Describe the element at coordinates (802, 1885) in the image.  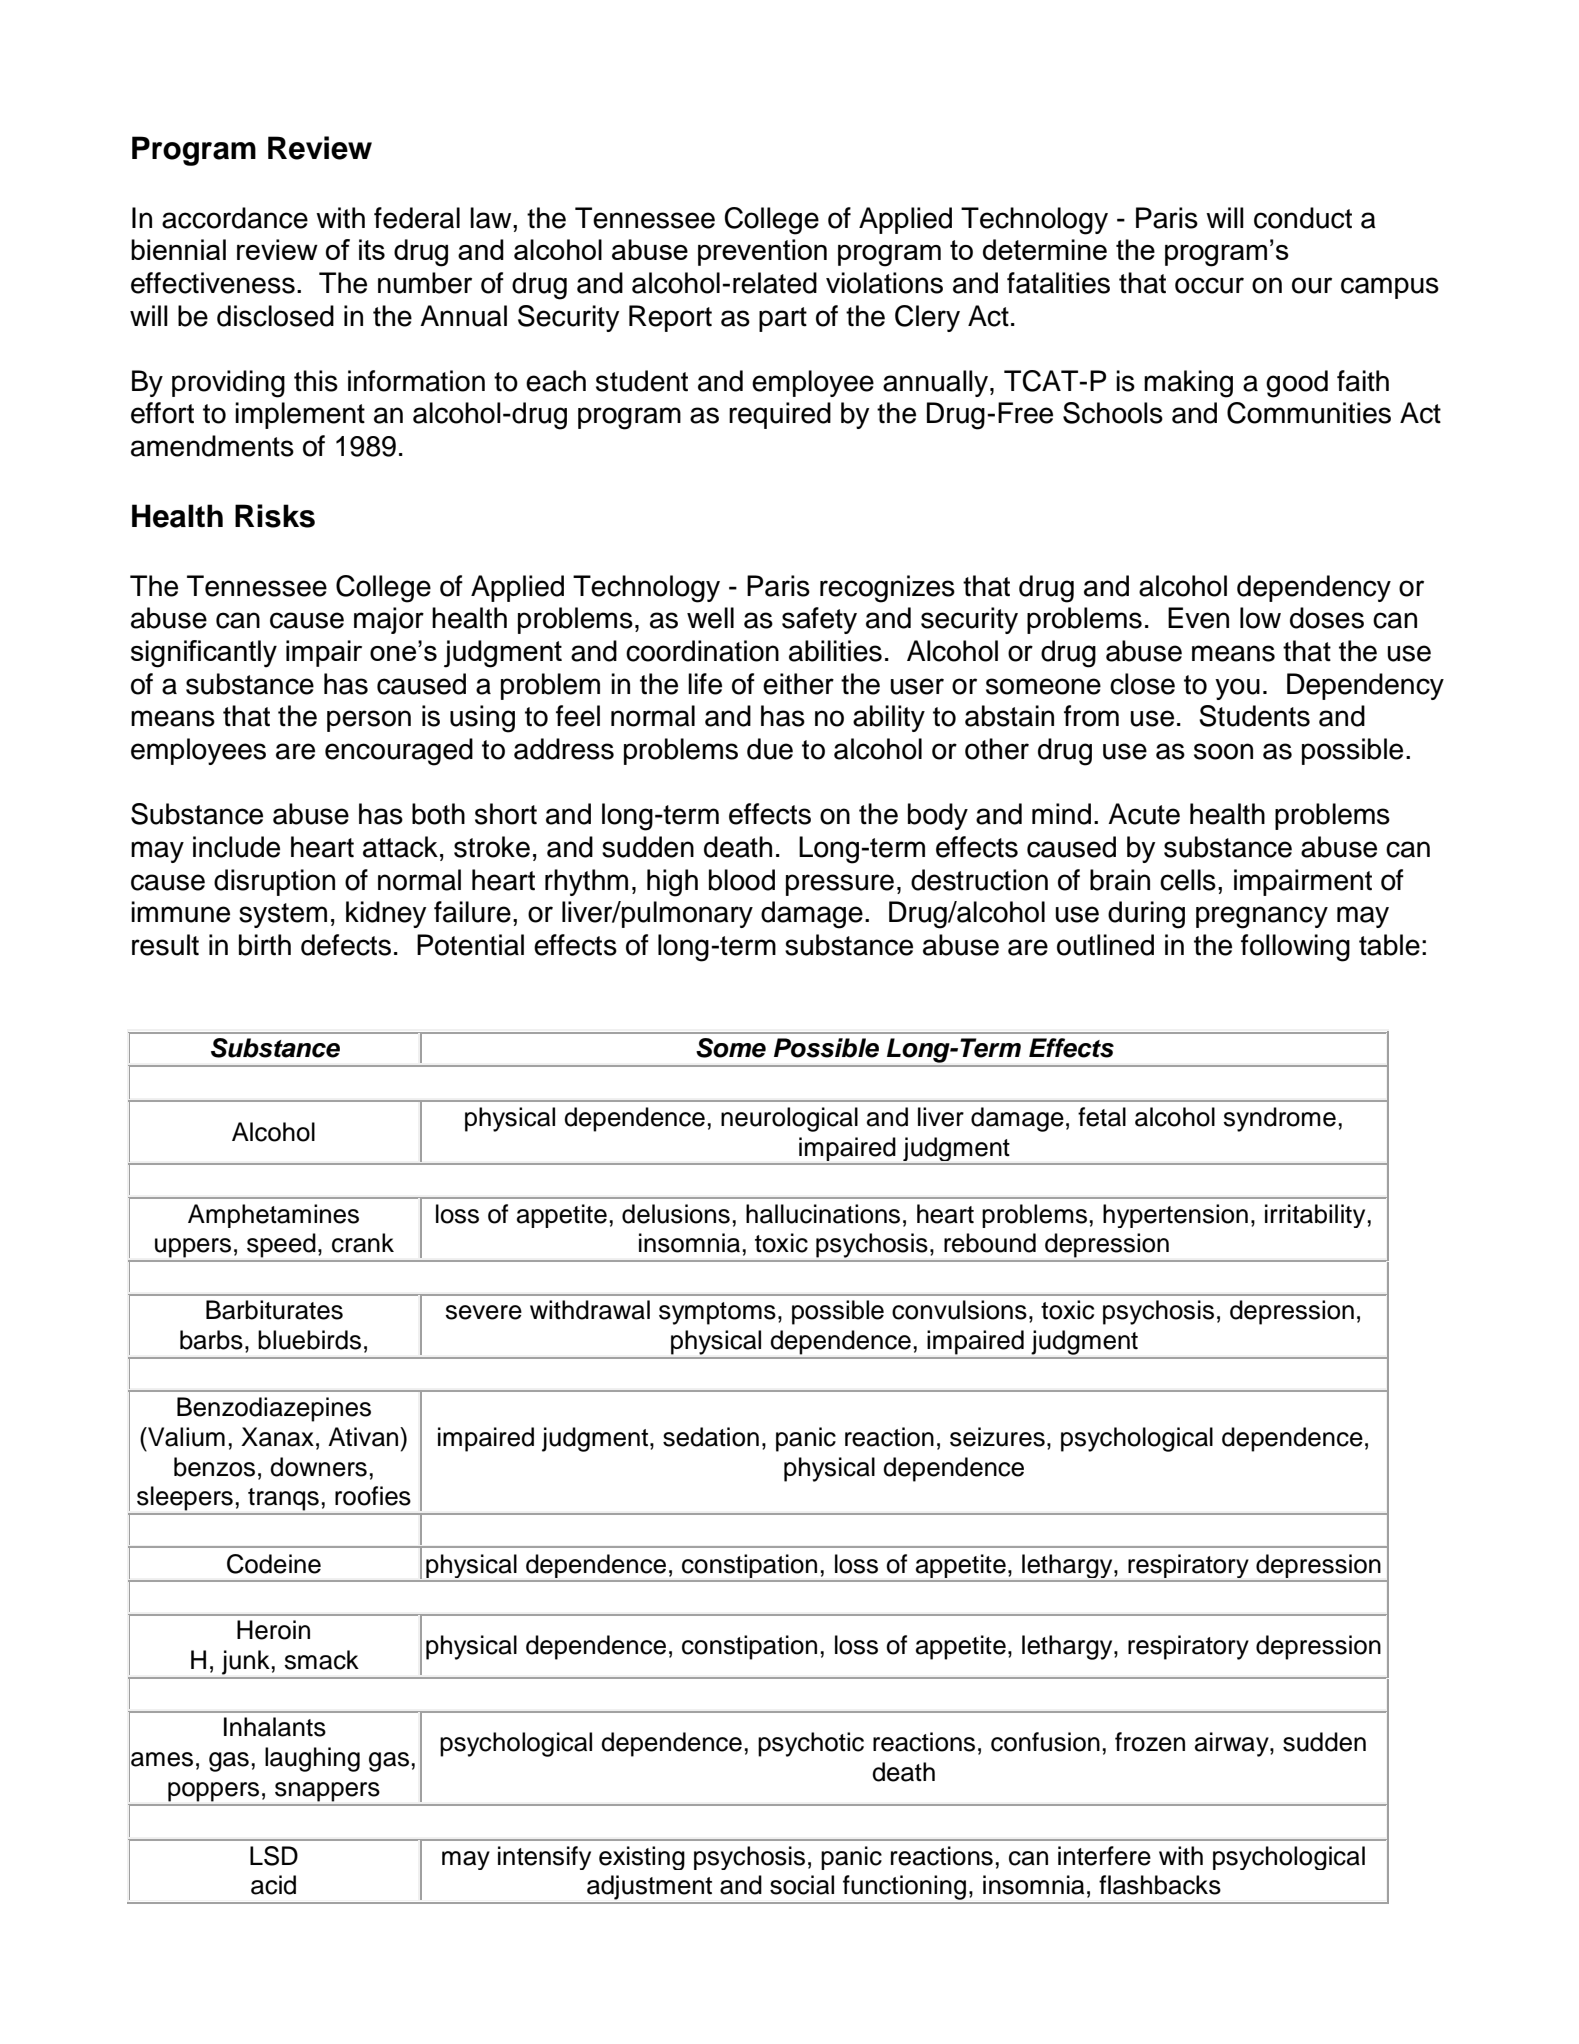
I see `social` at that location.
